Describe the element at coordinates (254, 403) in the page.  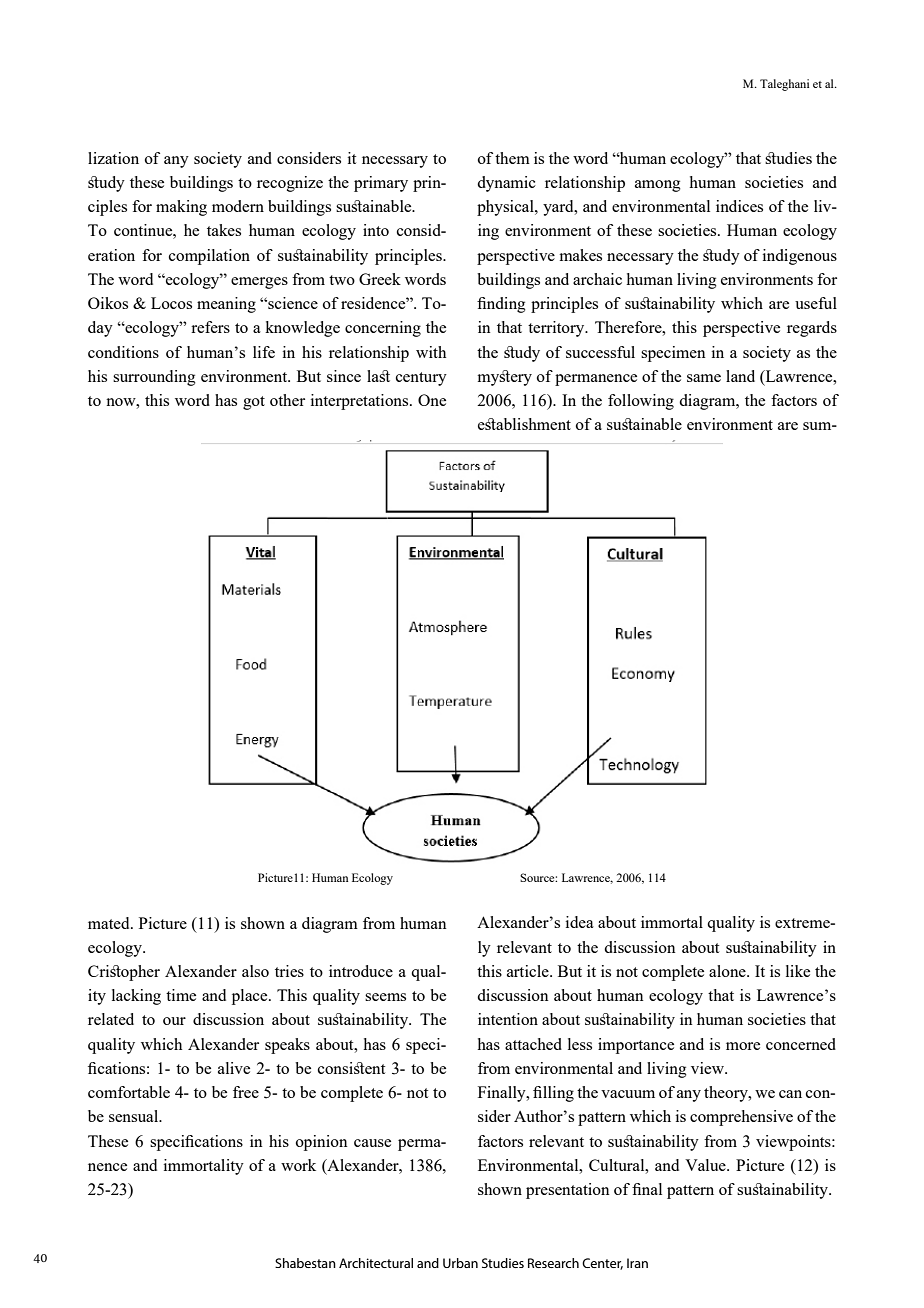
I see `got` at that location.
